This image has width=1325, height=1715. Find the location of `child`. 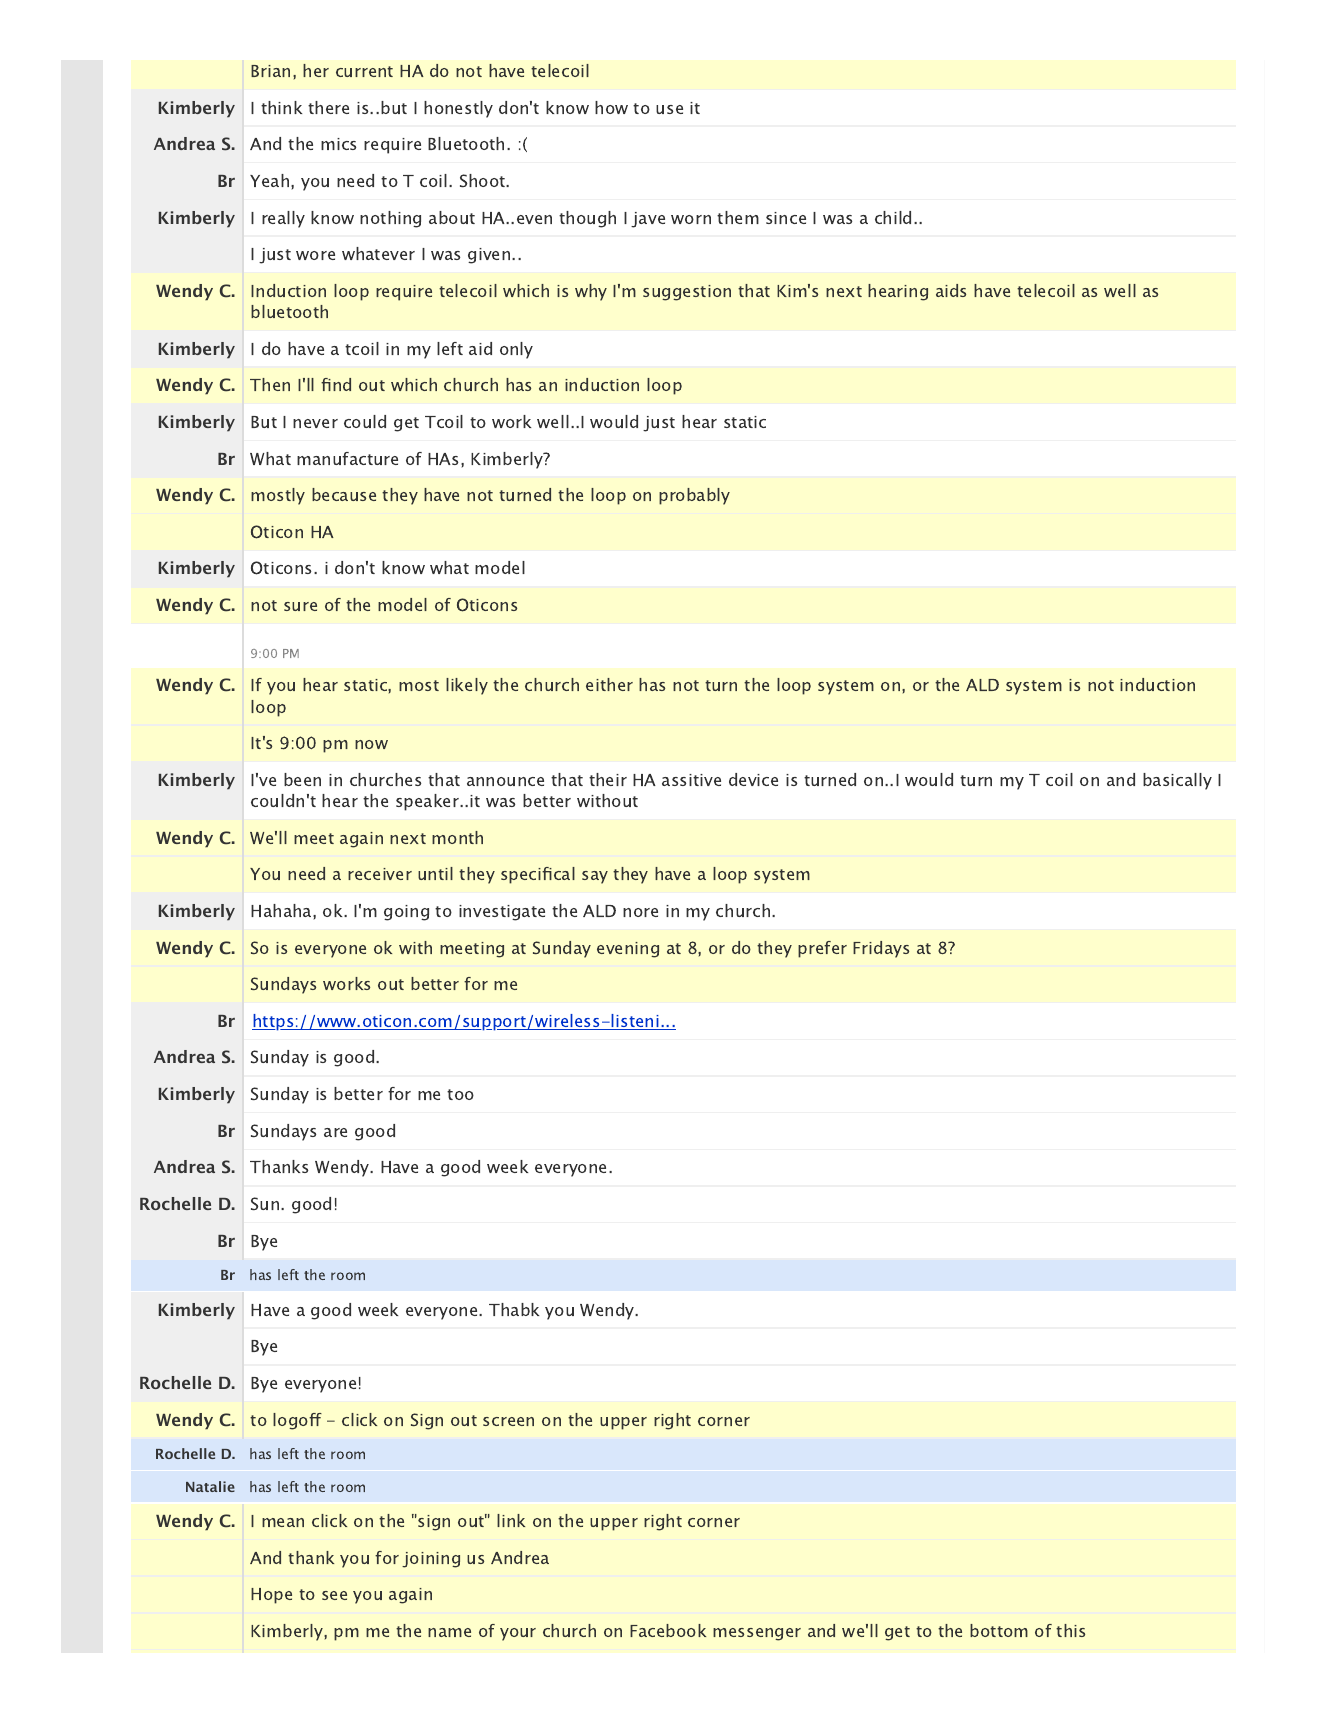

child is located at coordinates (893, 217).
